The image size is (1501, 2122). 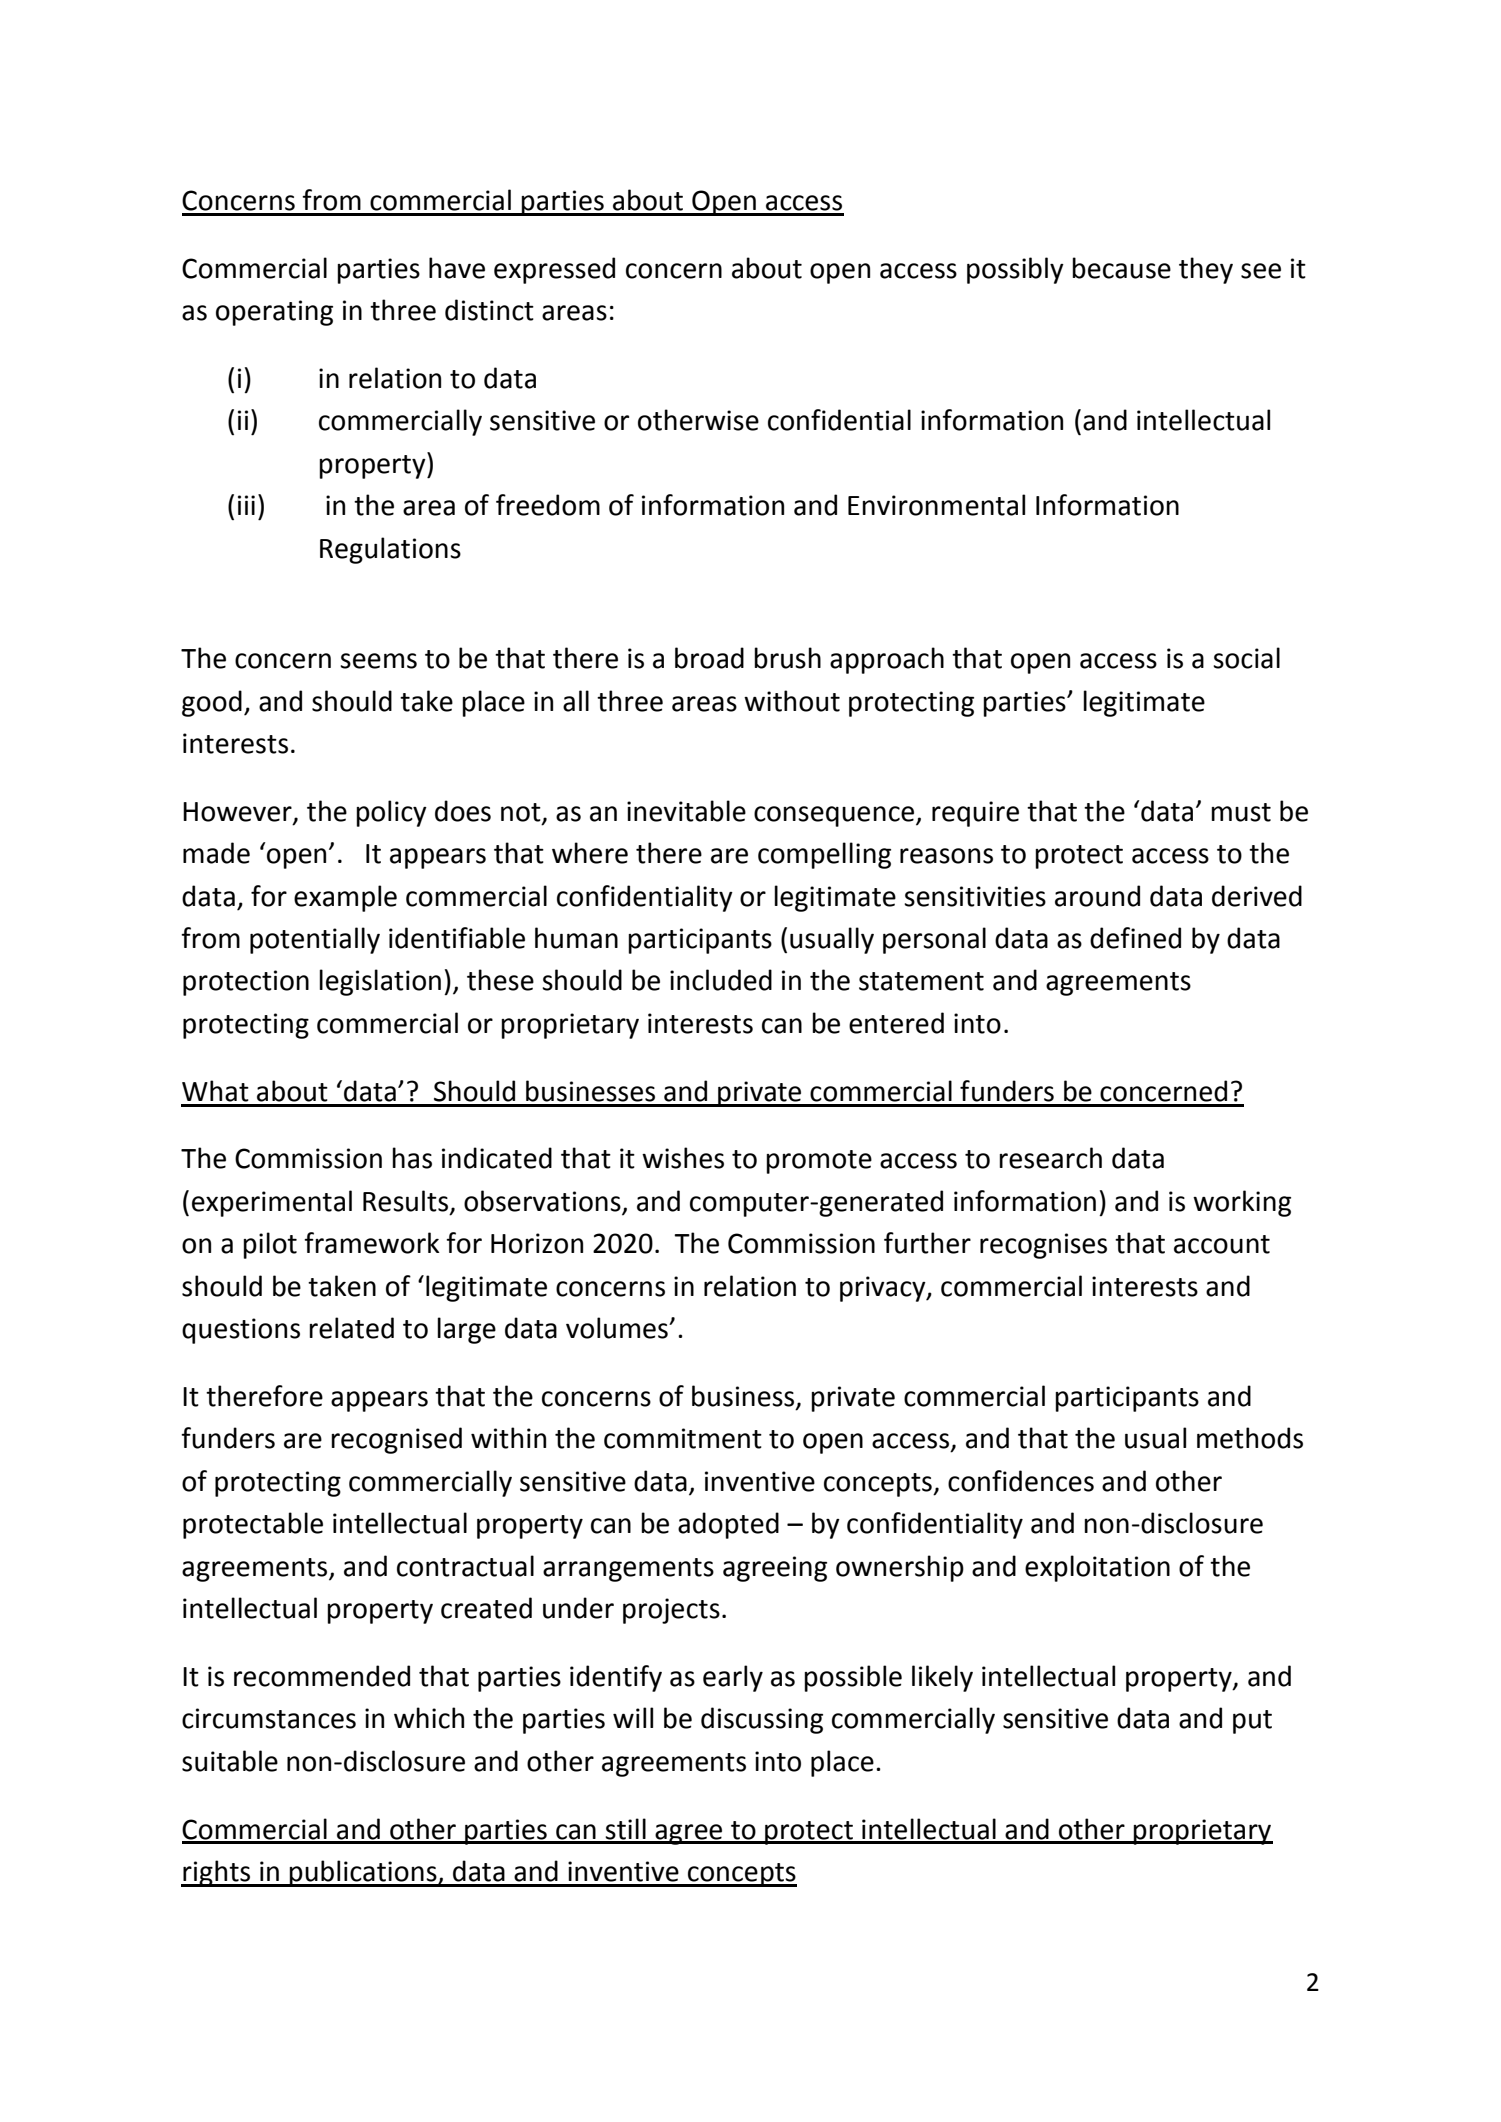 What do you see at coordinates (1050, 1158) in the screenshot?
I see `research` at bounding box center [1050, 1158].
